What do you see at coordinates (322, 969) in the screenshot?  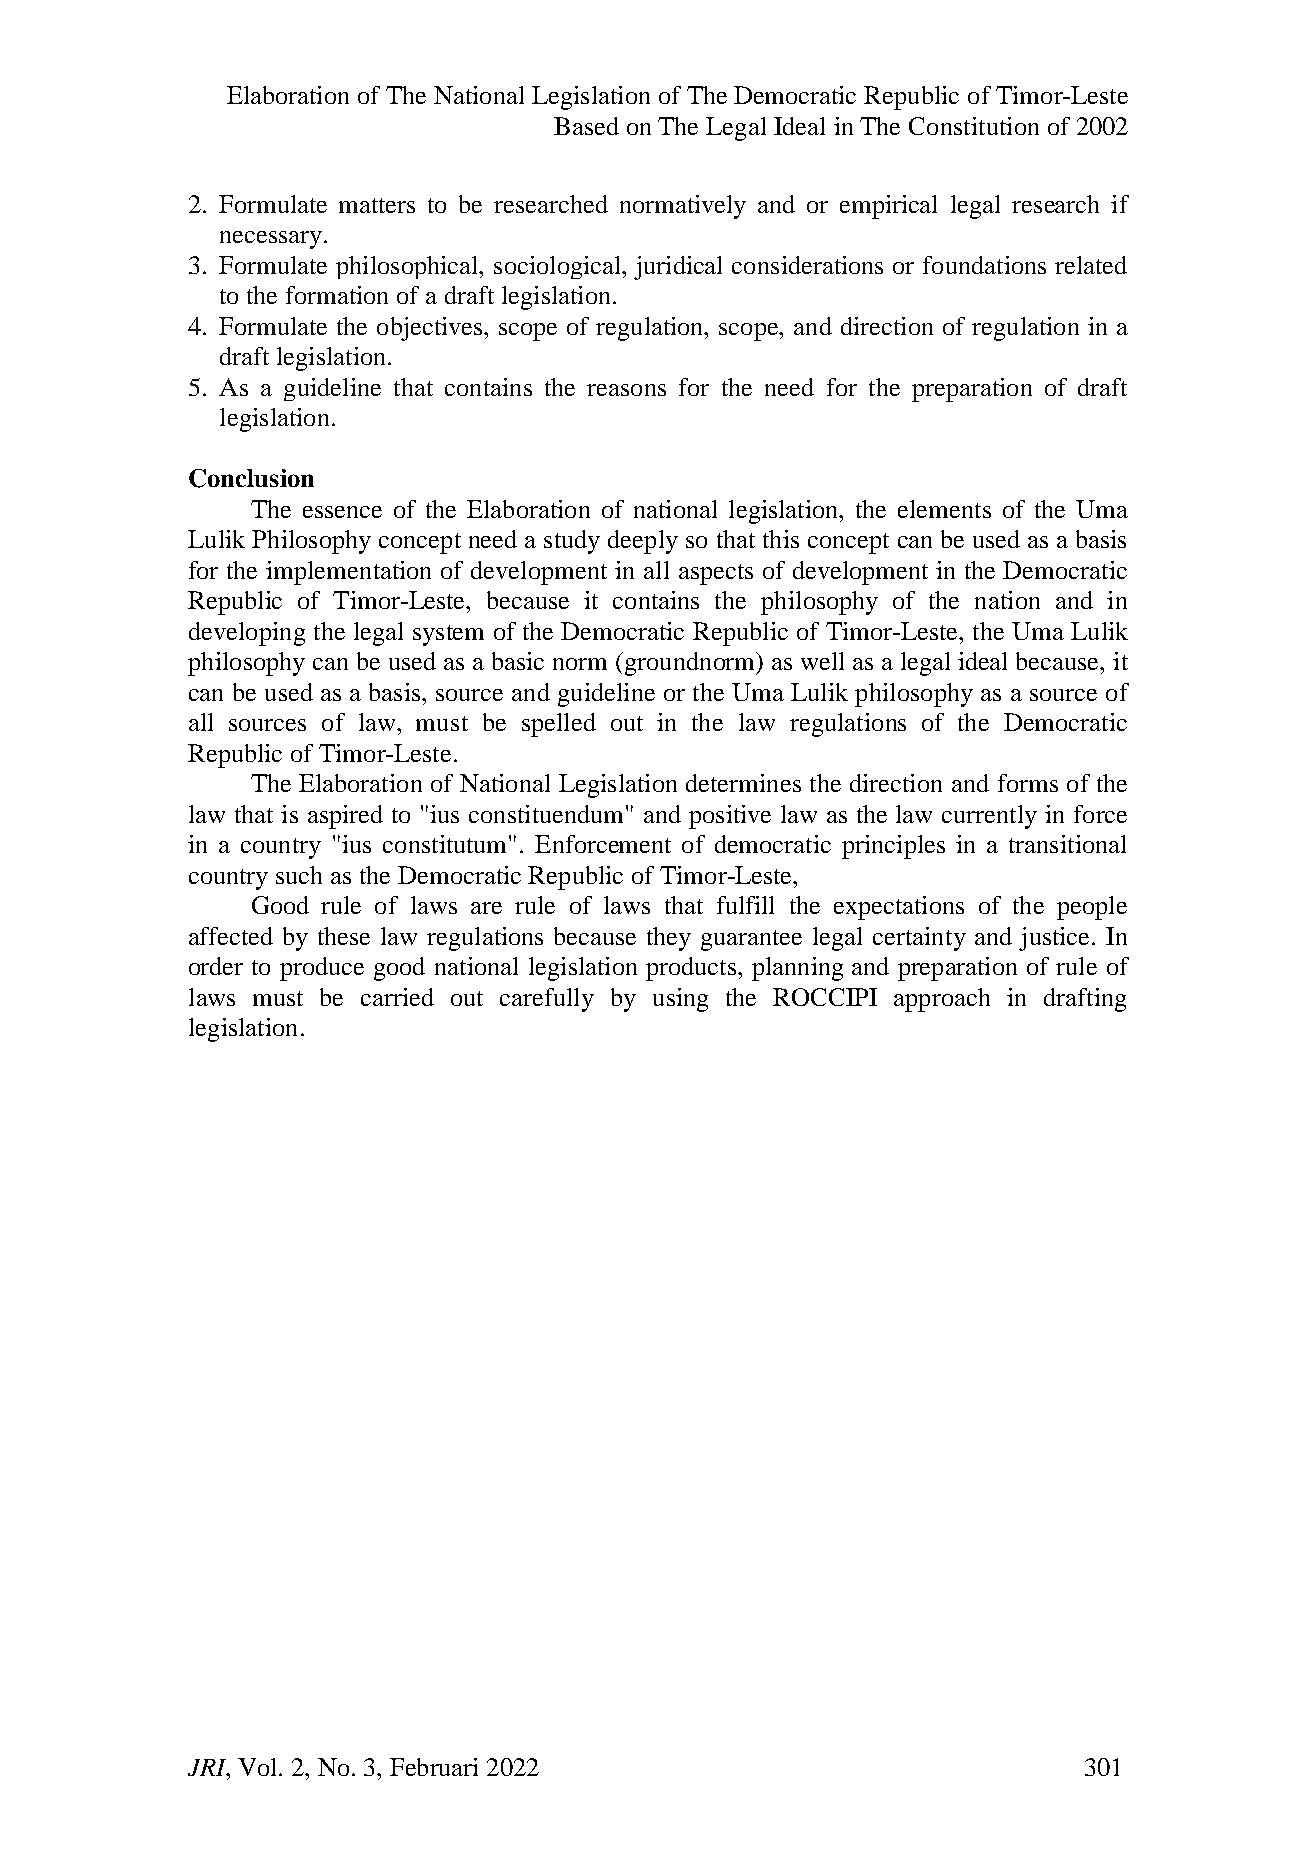 I see `produce` at bounding box center [322, 969].
